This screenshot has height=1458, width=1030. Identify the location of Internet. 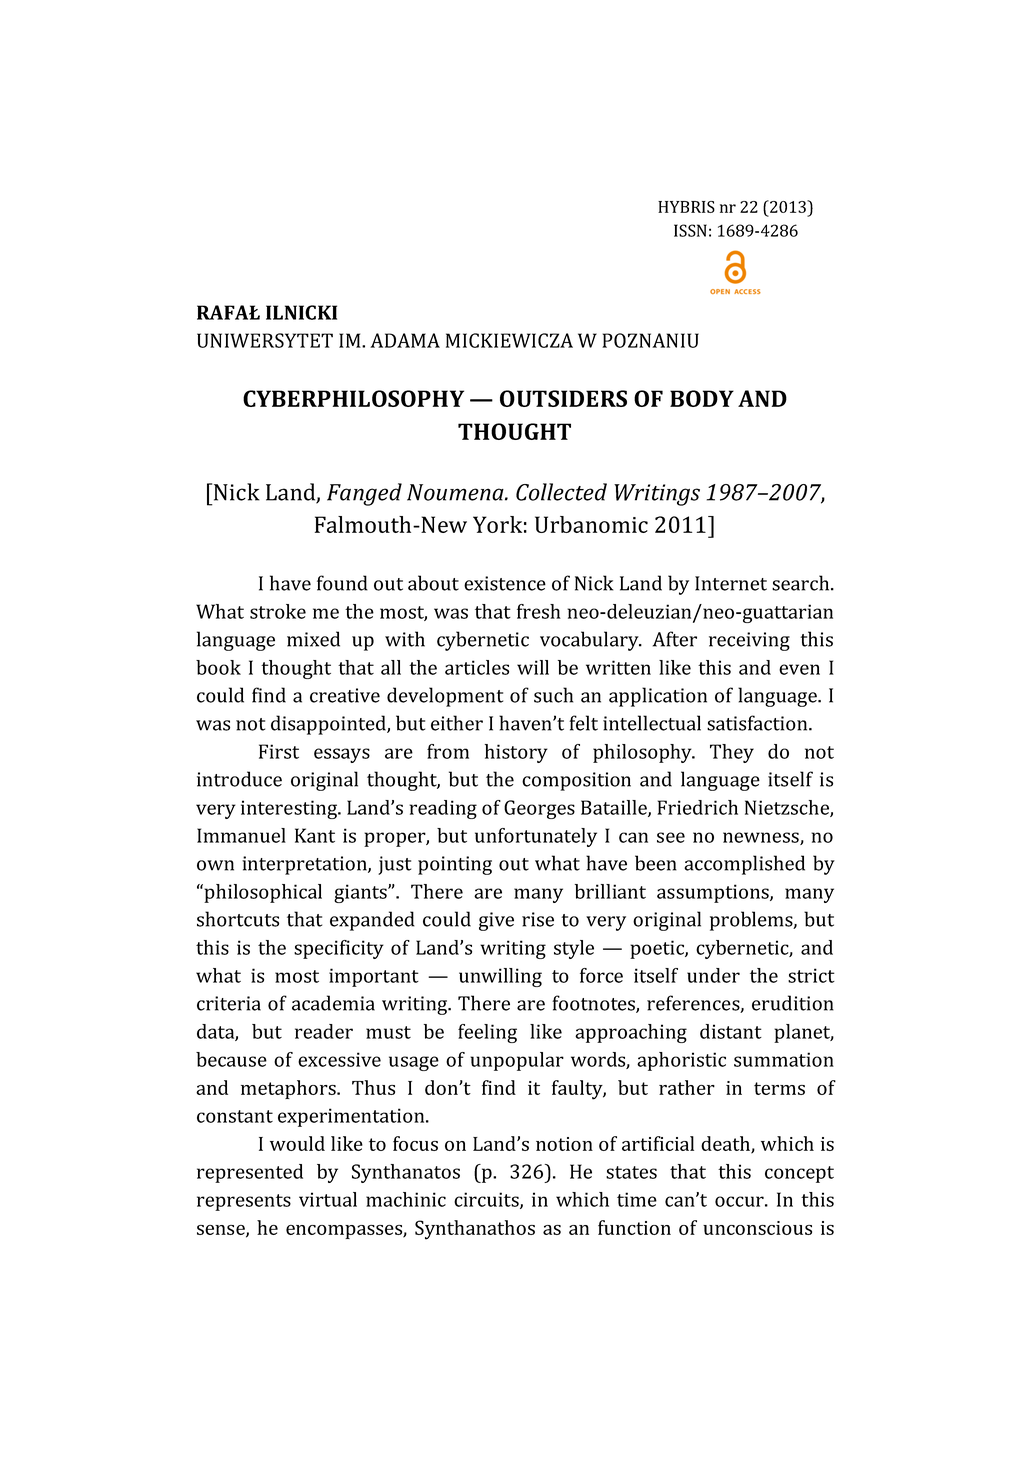
(731, 583).
